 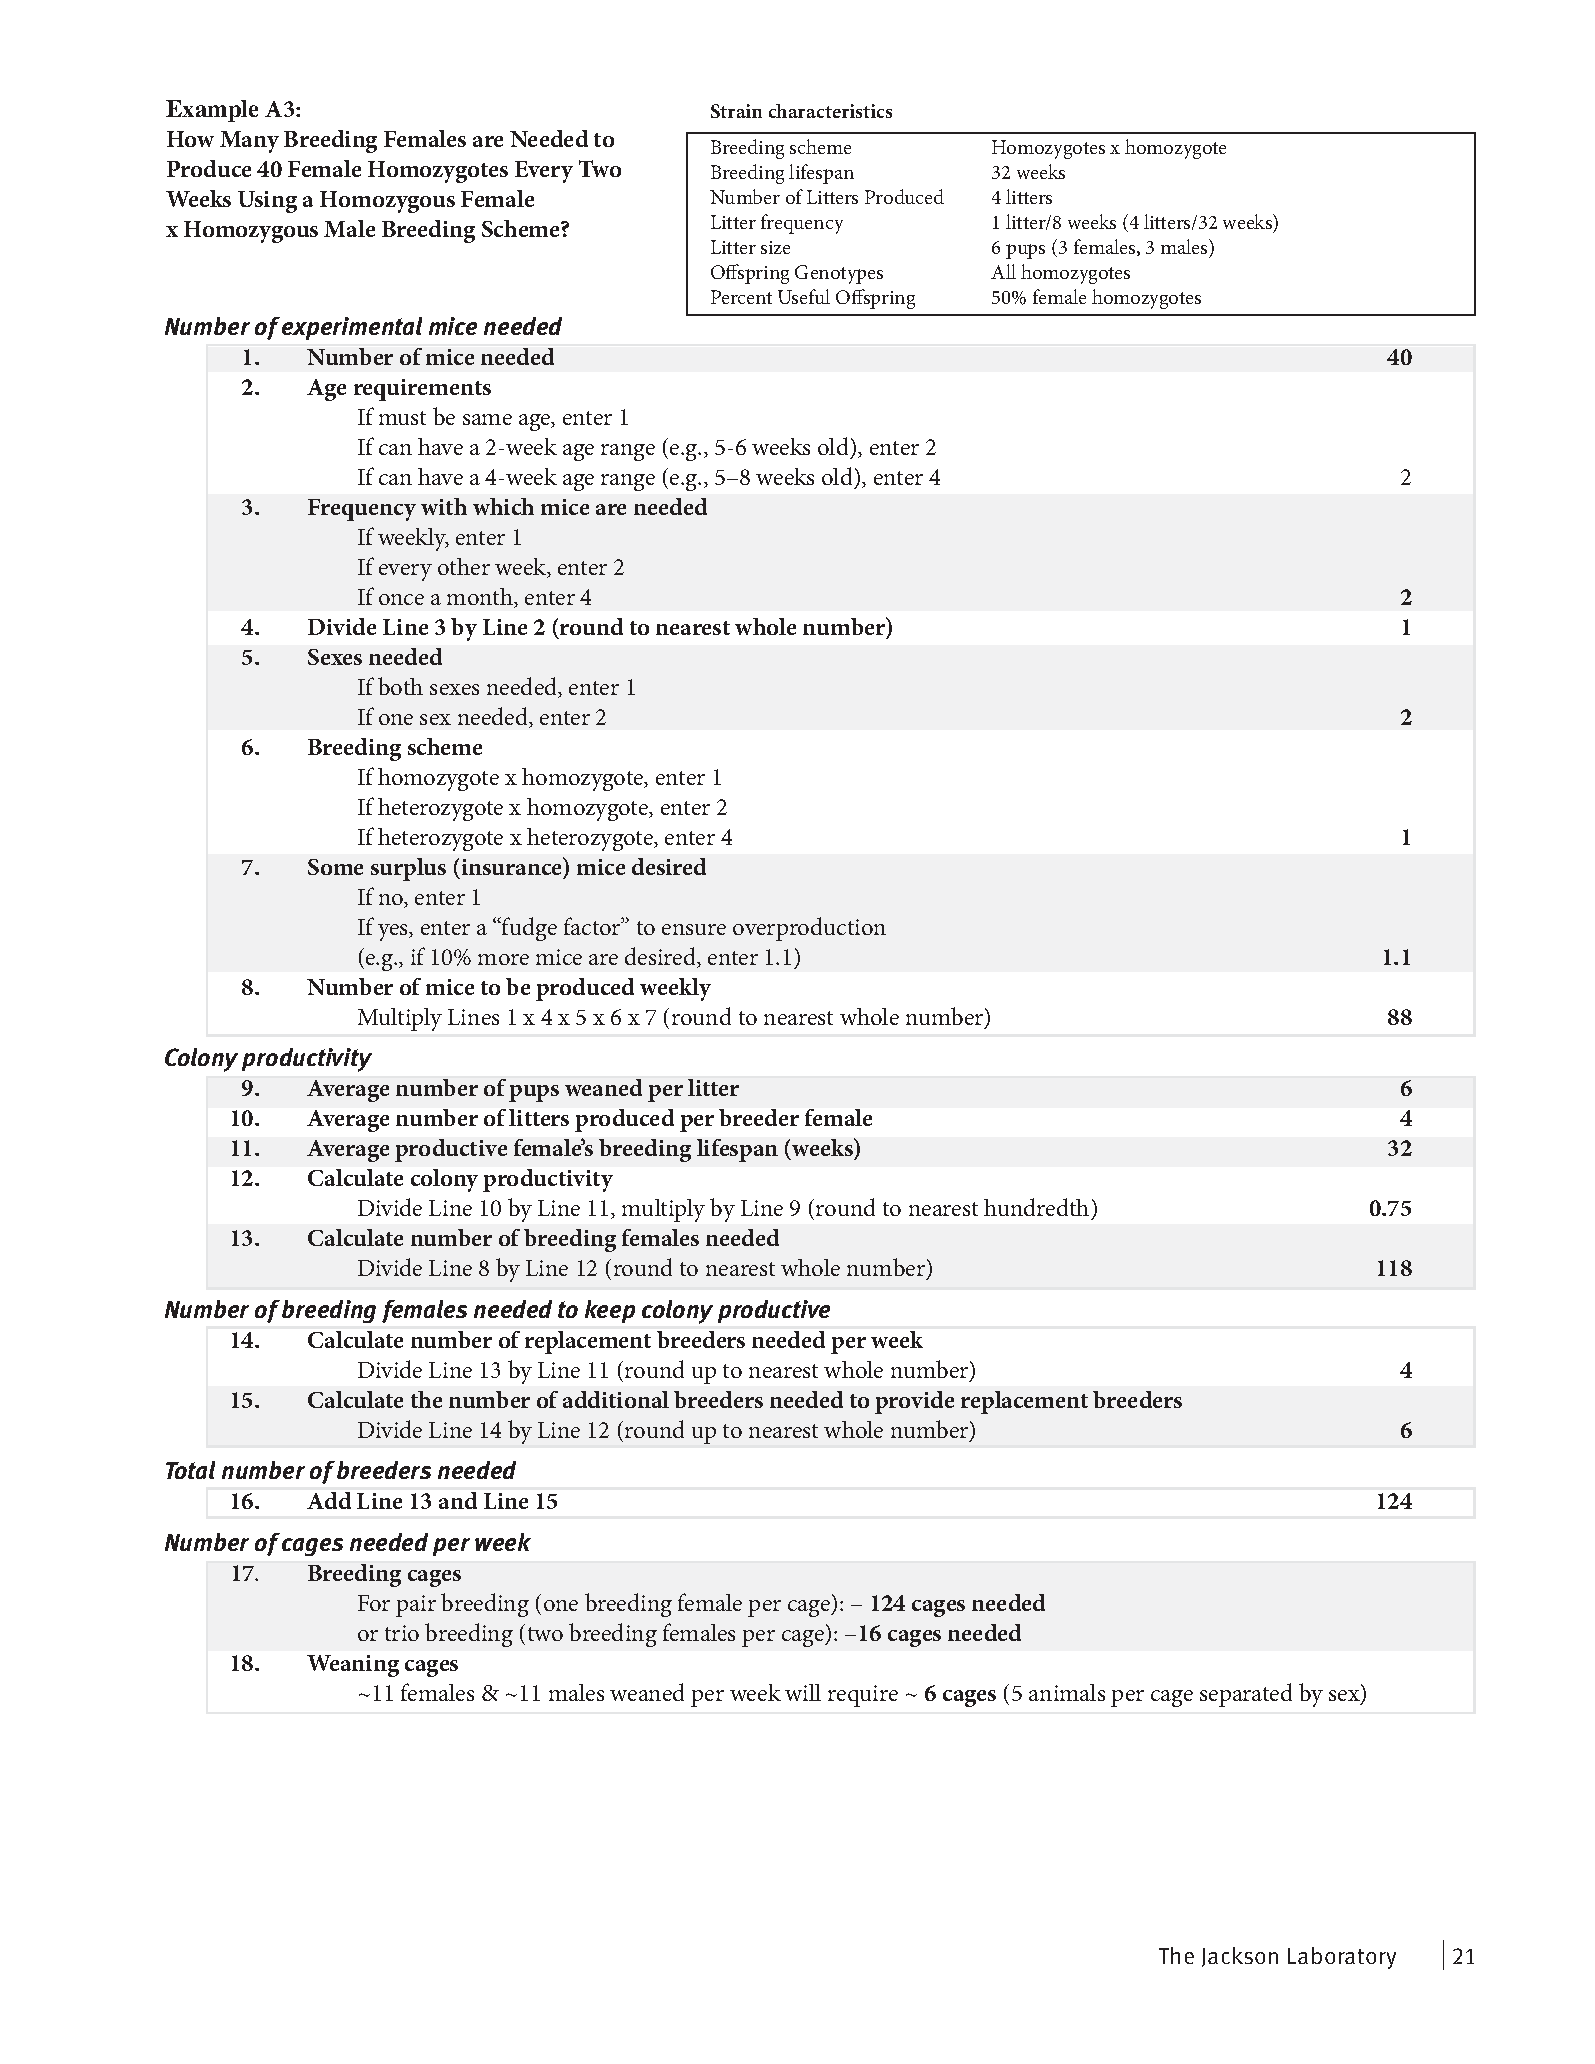 I want to click on overproduction, so click(x=809, y=929).
